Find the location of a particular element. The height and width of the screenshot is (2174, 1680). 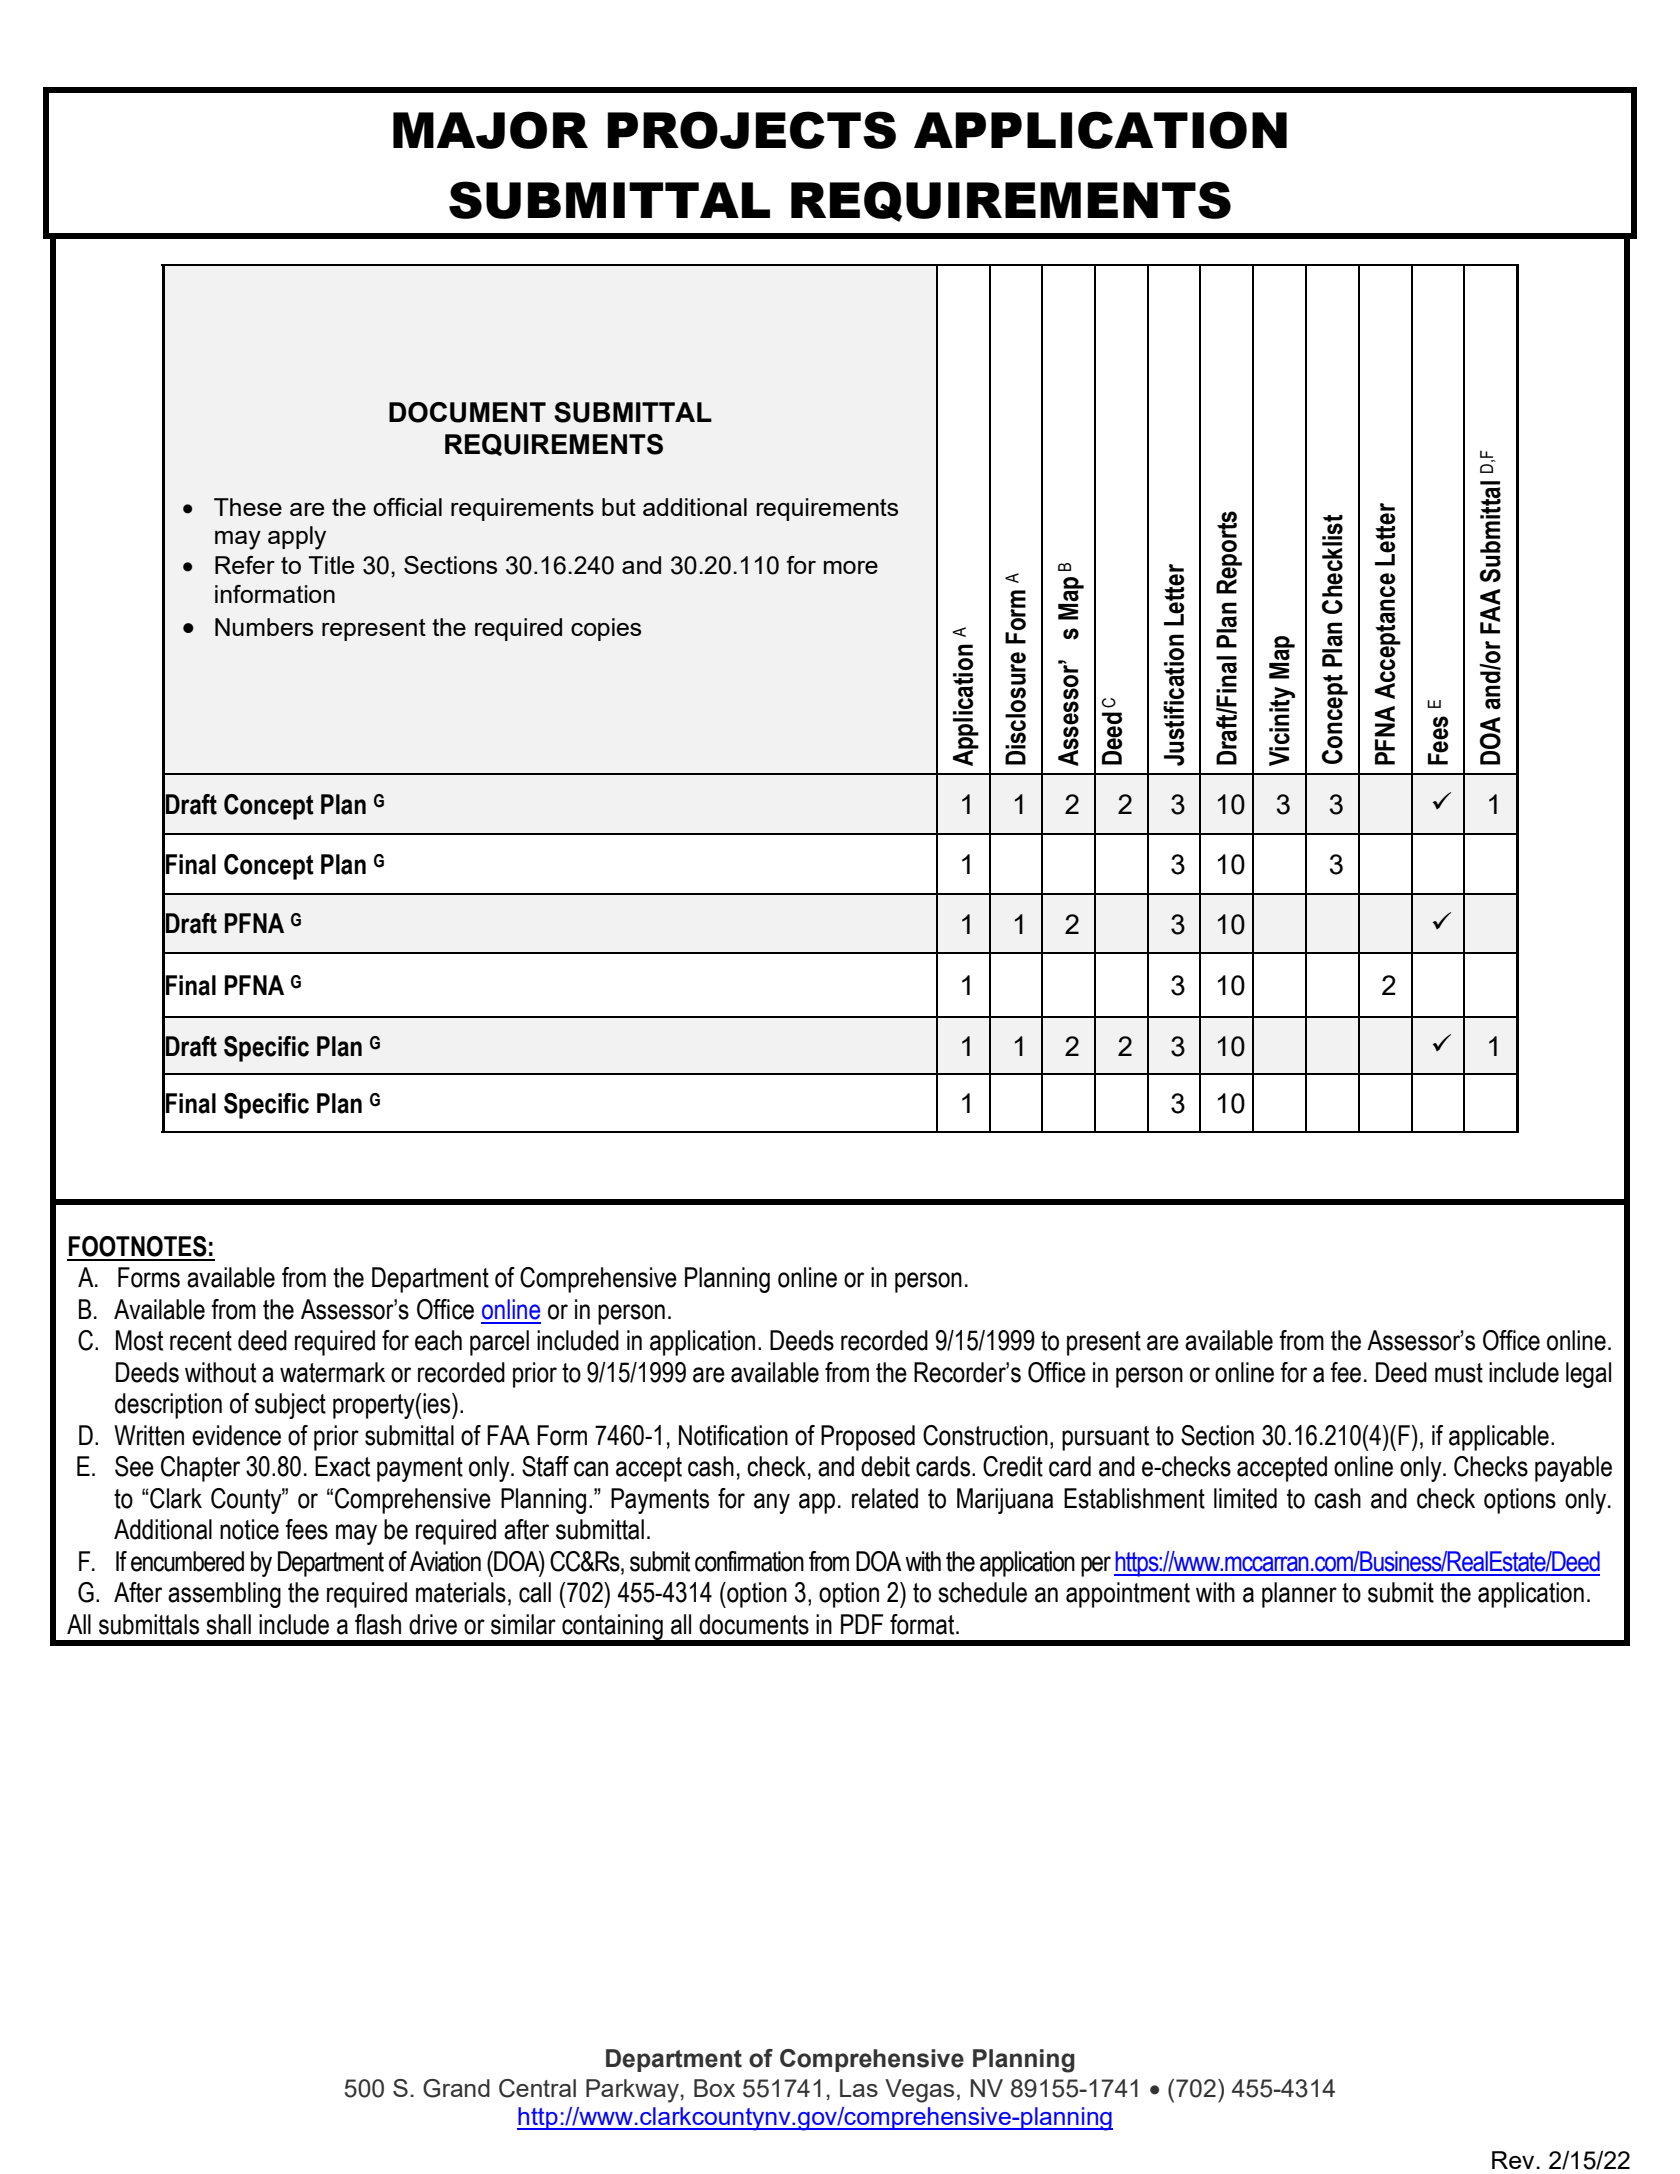

Vegas is located at coordinates (919, 2091).
